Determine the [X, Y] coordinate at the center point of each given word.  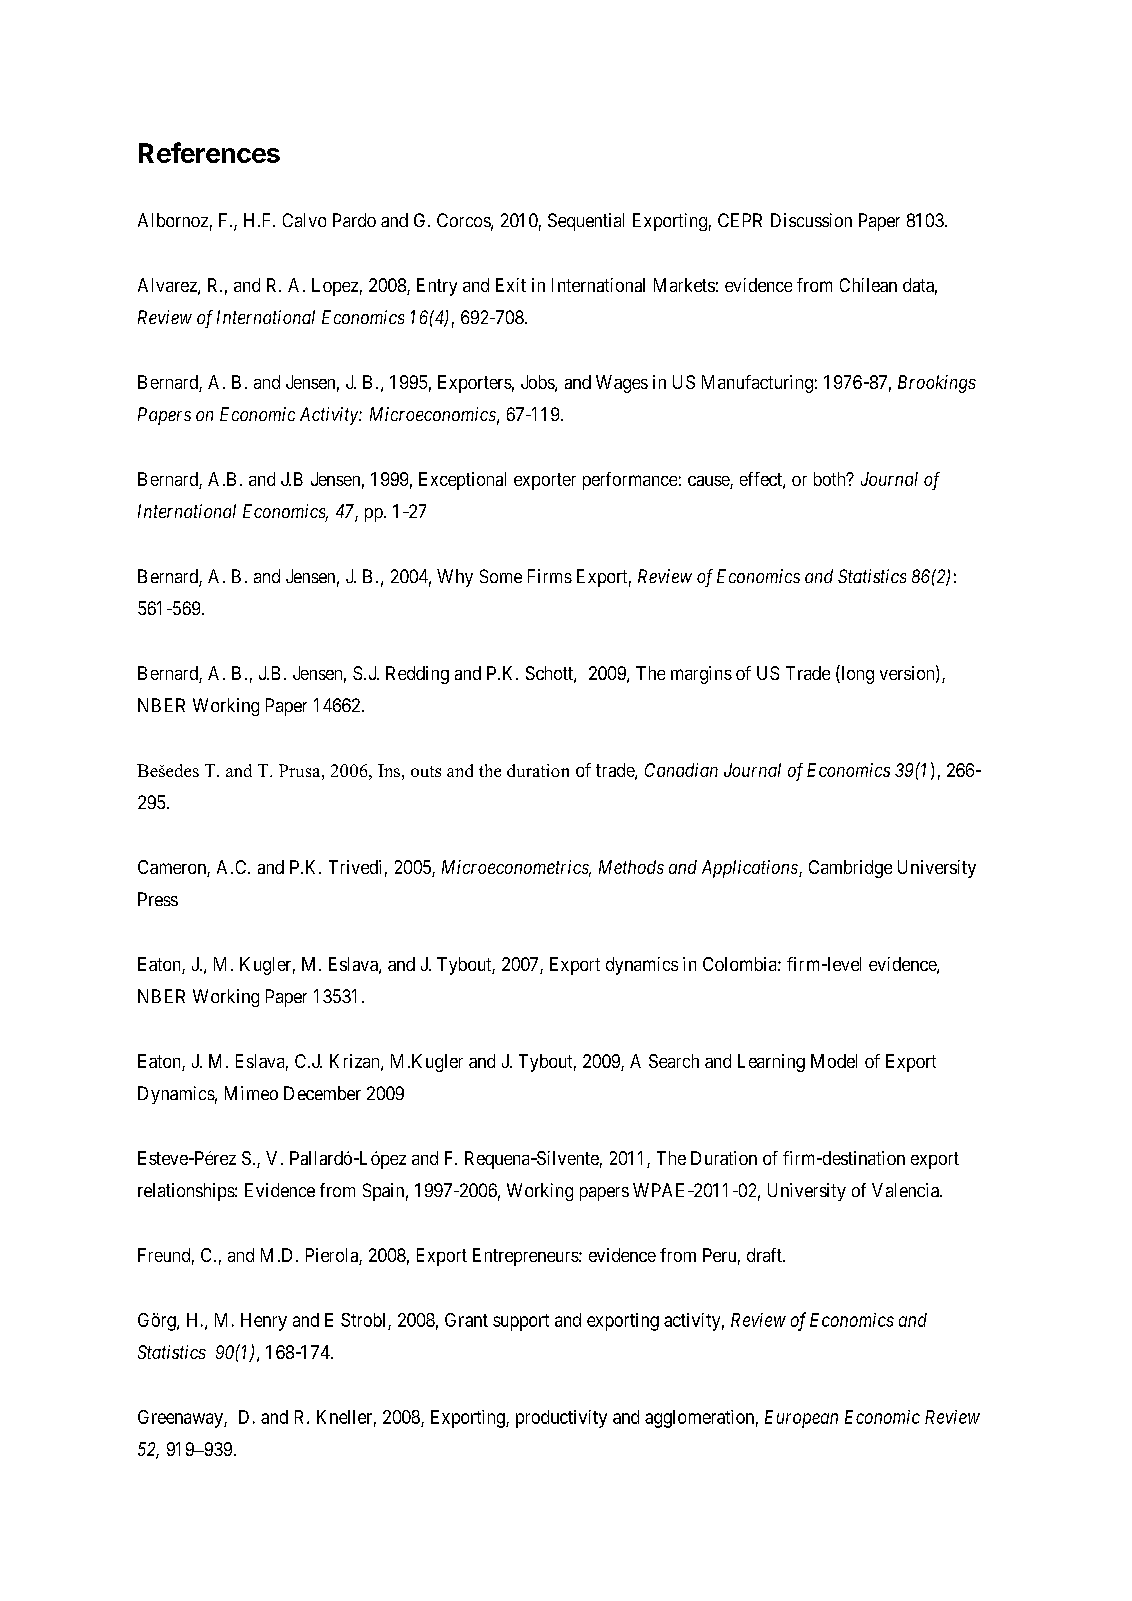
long [856, 674]
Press [158, 899]
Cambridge [850, 869]
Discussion [811, 220]
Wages [622, 384]
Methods [631, 867]
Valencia [906, 1190]
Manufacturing [757, 384]
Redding [417, 675]
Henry [264, 1322]
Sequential [586, 222]
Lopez [335, 287]
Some [501, 576]
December [322, 1093]
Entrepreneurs [526, 1257]
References [209, 152]
